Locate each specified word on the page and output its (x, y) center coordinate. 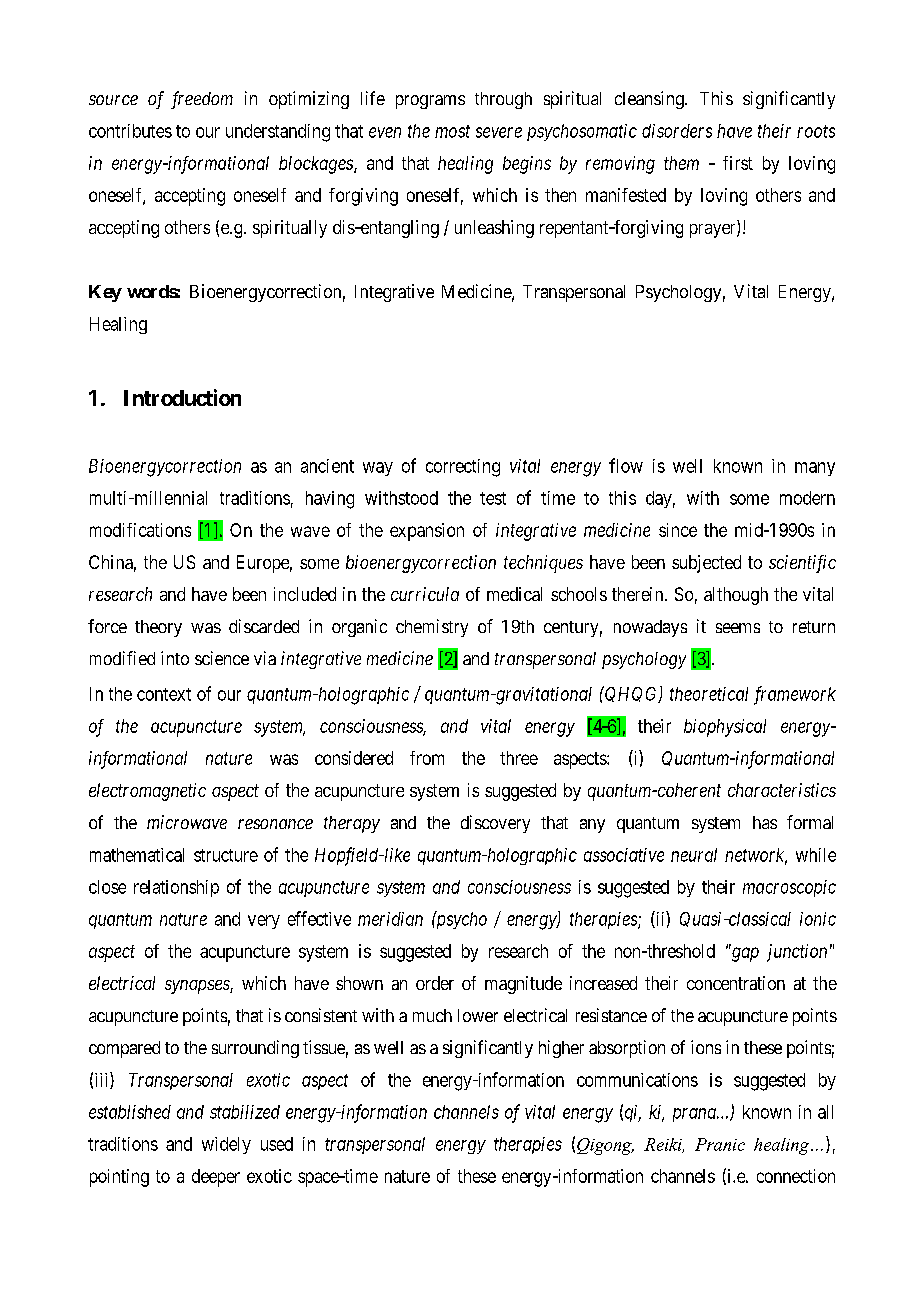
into (175, 658)
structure (226, 855)
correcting (463, 468)
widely (226, 1145)
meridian (390, 919)
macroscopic (789, 888)
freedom (202, 100)
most (452, 131)
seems (738, 628)
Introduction (182, 397)
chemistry (432, 628)
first (738, 163)
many (815, 469)
